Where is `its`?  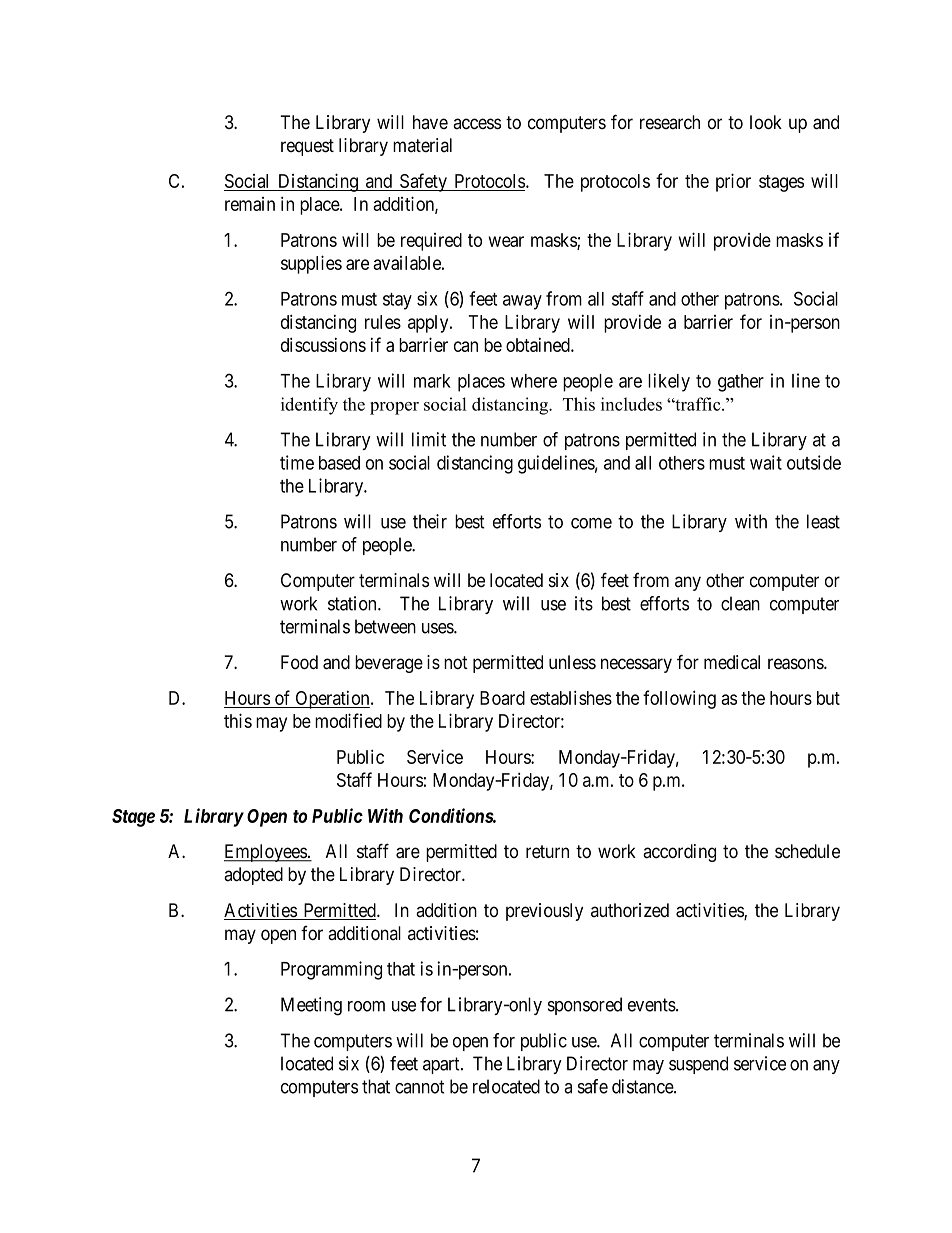
its is located at coordinates (584, 603).
